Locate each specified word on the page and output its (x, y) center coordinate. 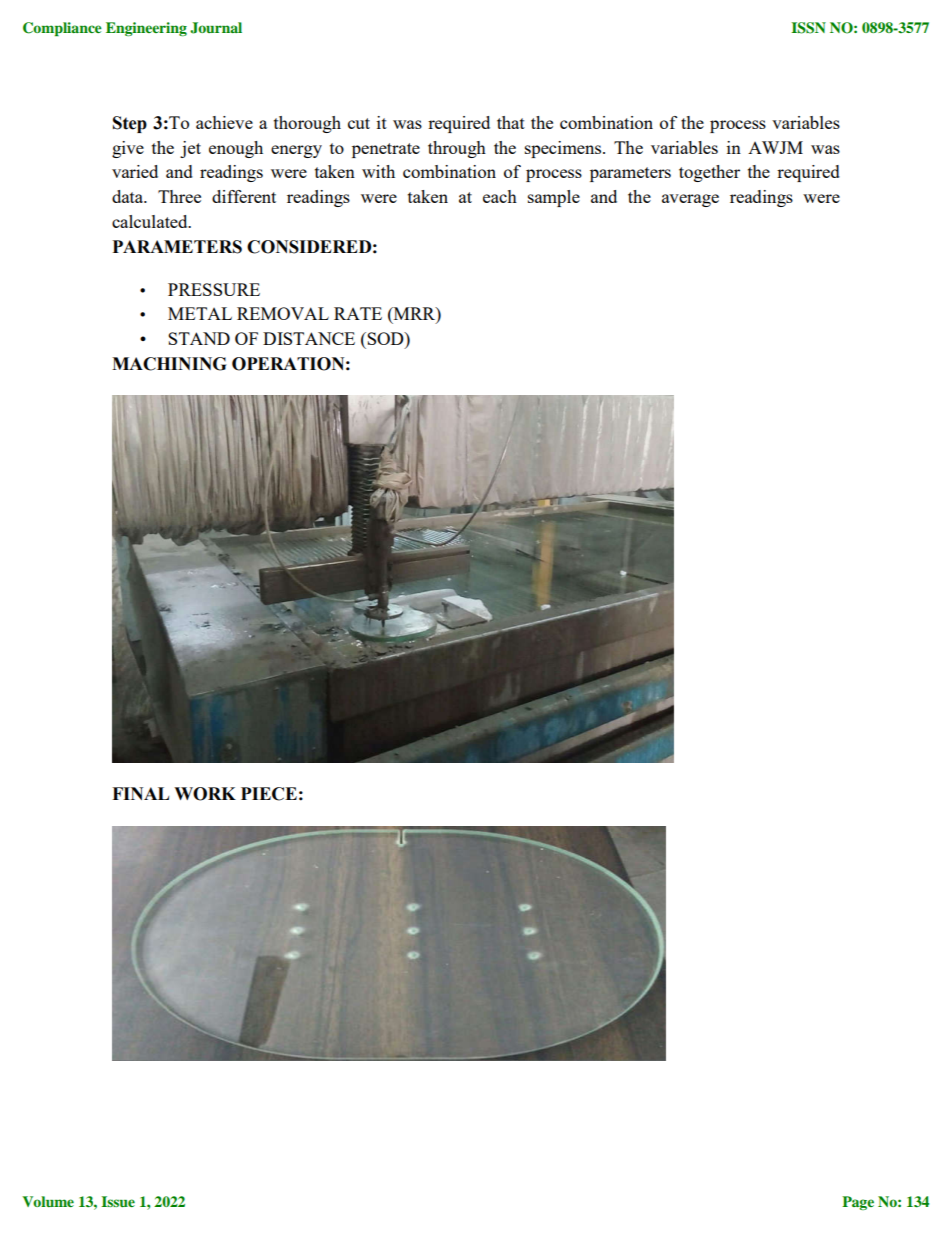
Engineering (146, 29)
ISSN (808, 28)
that (511, 122)
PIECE (269, 794)
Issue (118, 1201)
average (690, 200)
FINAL (140, 793)
